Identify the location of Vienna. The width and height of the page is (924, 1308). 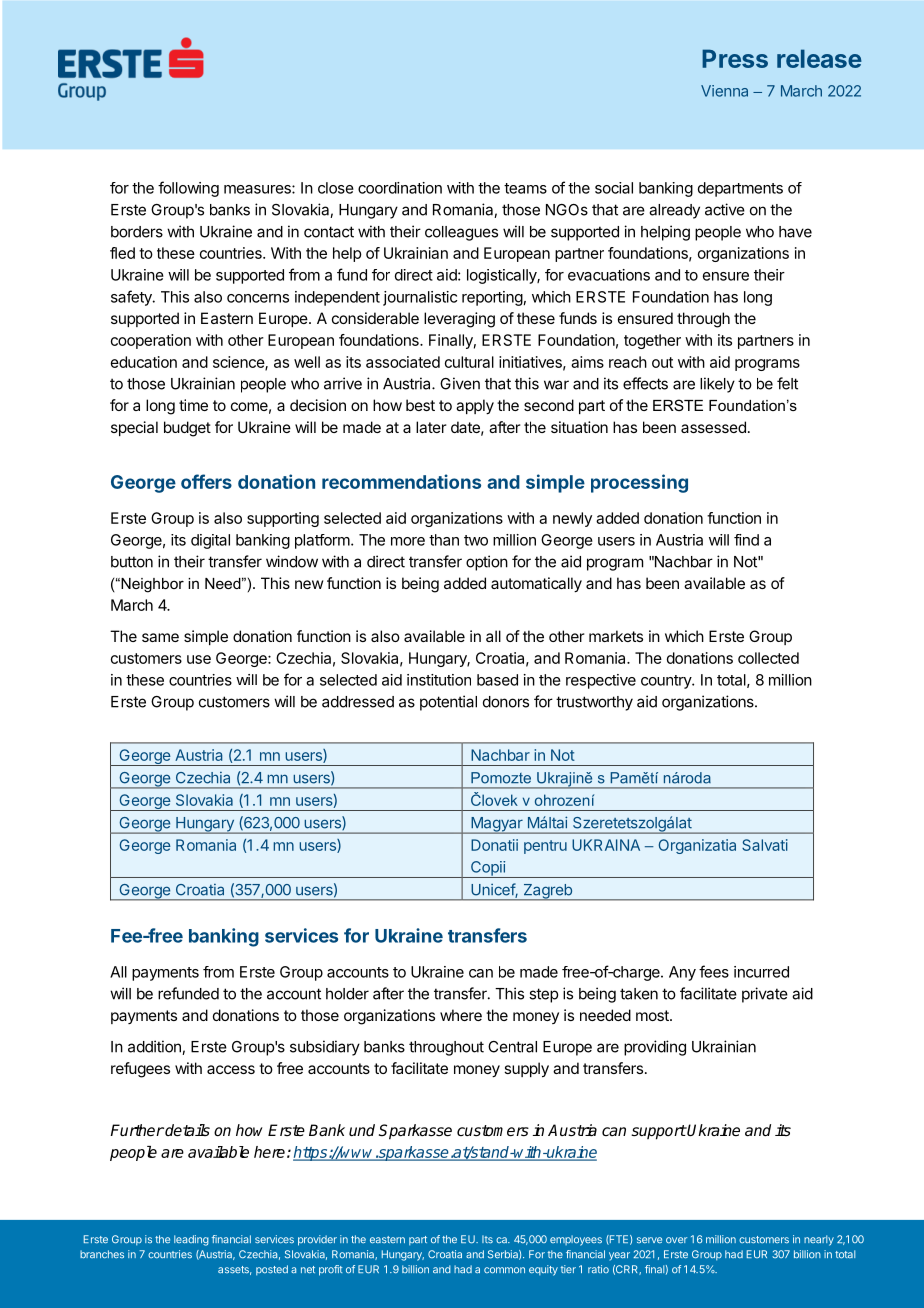
(724, 91).
